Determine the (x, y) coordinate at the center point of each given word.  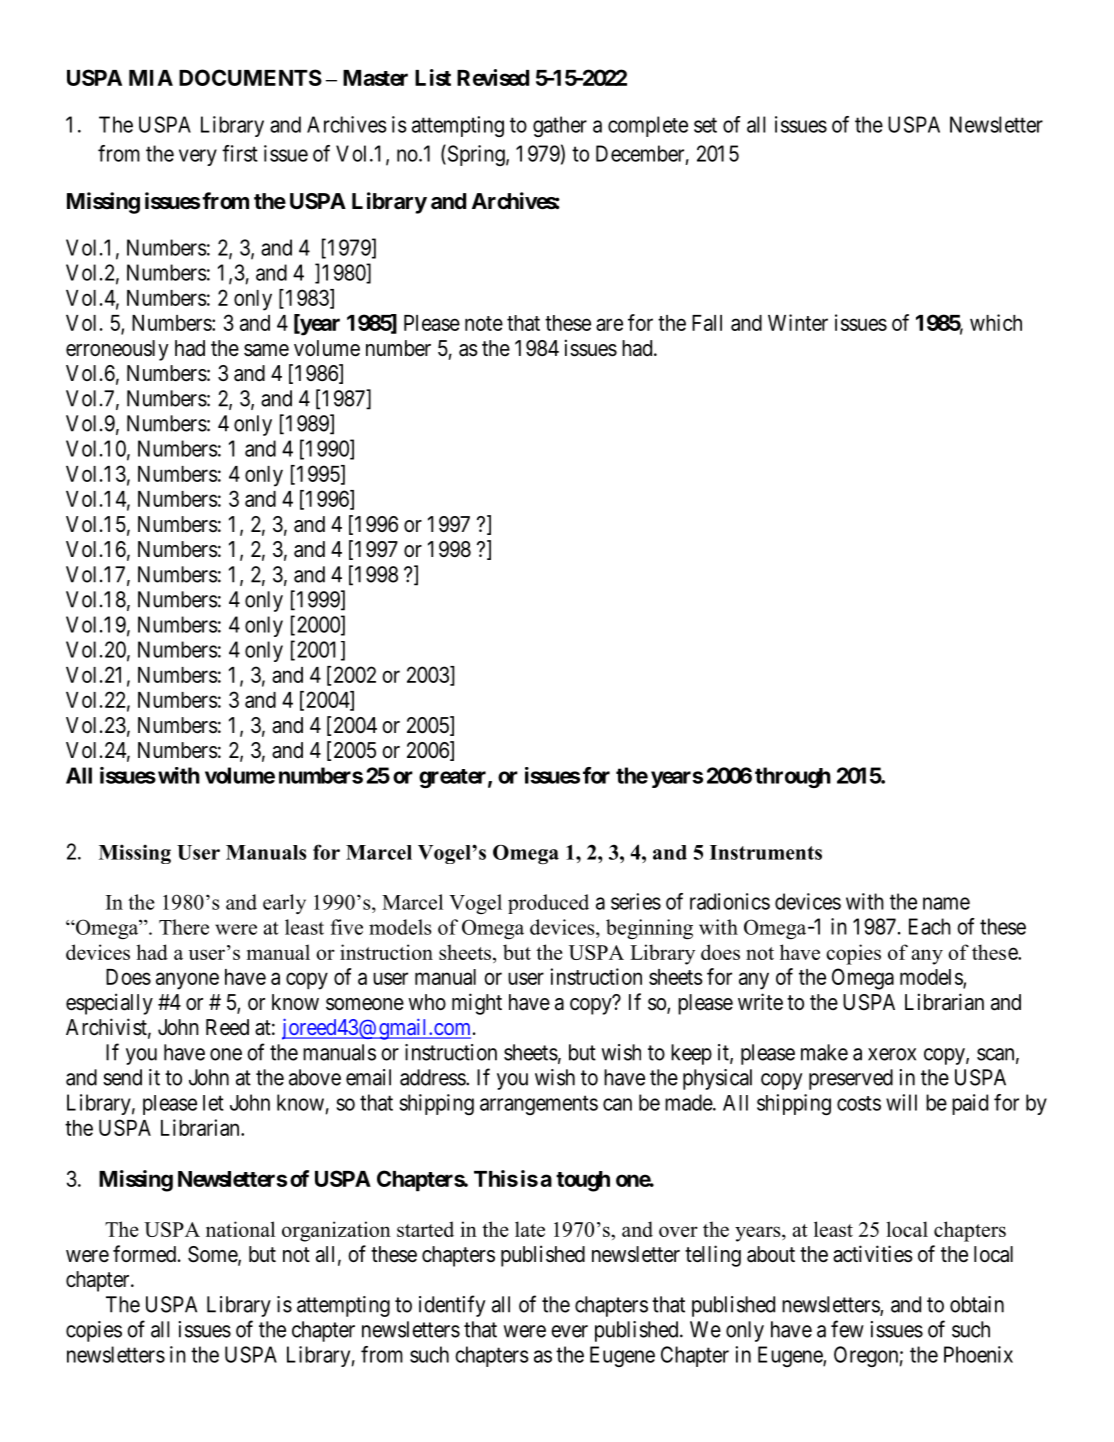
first (240, 153)
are (609, 324)
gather (560, 126)
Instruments (766, 852)
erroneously (117, 350)
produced (548, 904)
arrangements (539, 1105)
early (284, 904)
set (705, 125)
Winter (798, 322)
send (122, 1077)
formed (146, 1254)
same (266, 350)
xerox (892, 1054)
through (793, 777)
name (946, 903)
